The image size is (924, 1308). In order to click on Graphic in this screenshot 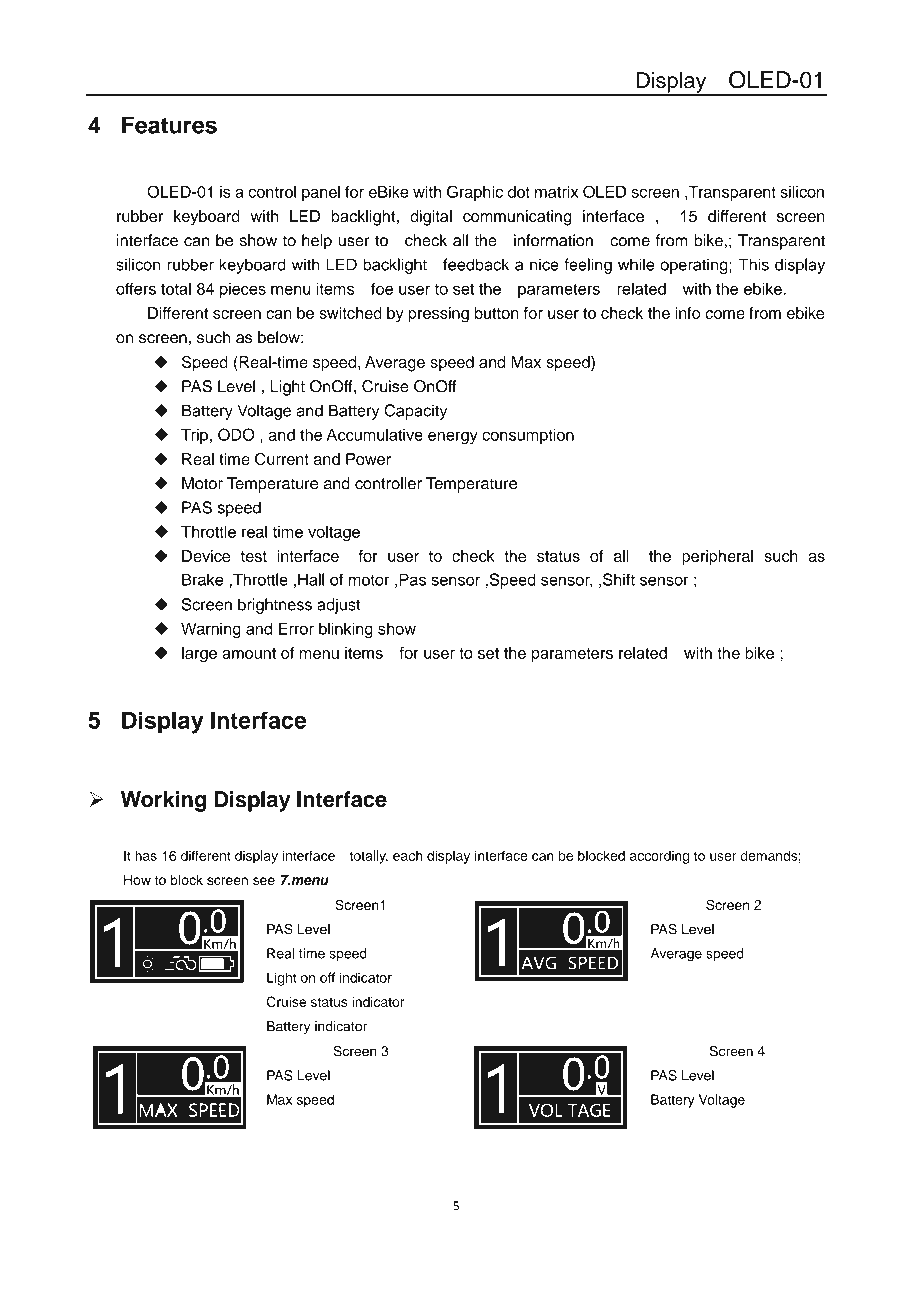, I will do `click(475, 193)`.
